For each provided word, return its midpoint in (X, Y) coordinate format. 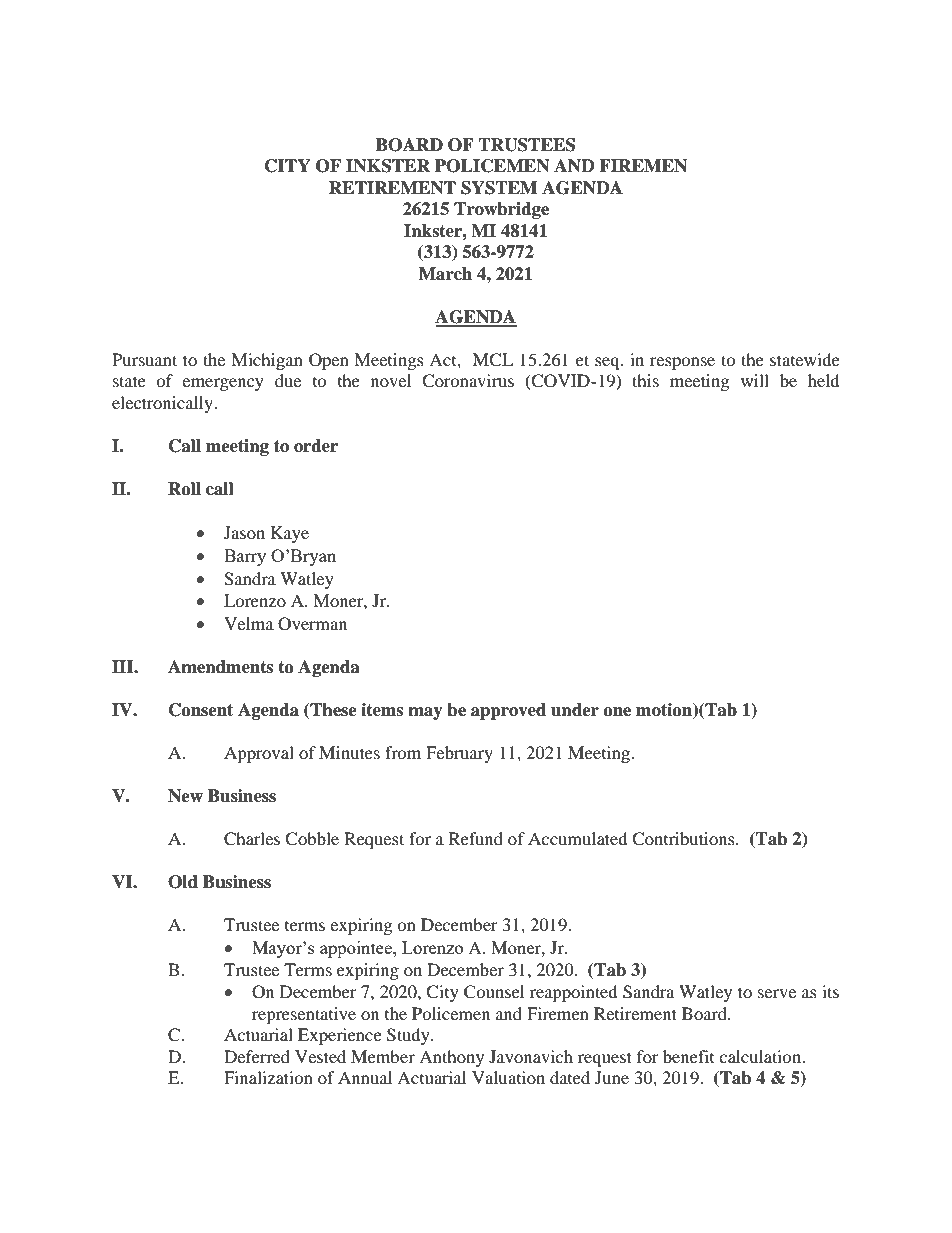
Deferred (257, 1056)
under (575, 710)
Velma (249, 623)
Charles (252, 839)
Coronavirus (468, 381)
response (682, 363)
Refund (476, 838)
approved (508, 711)
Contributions (684, 839)
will (755, 380)
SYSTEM (499, 188)
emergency (223, 384)
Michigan (267, 361)
